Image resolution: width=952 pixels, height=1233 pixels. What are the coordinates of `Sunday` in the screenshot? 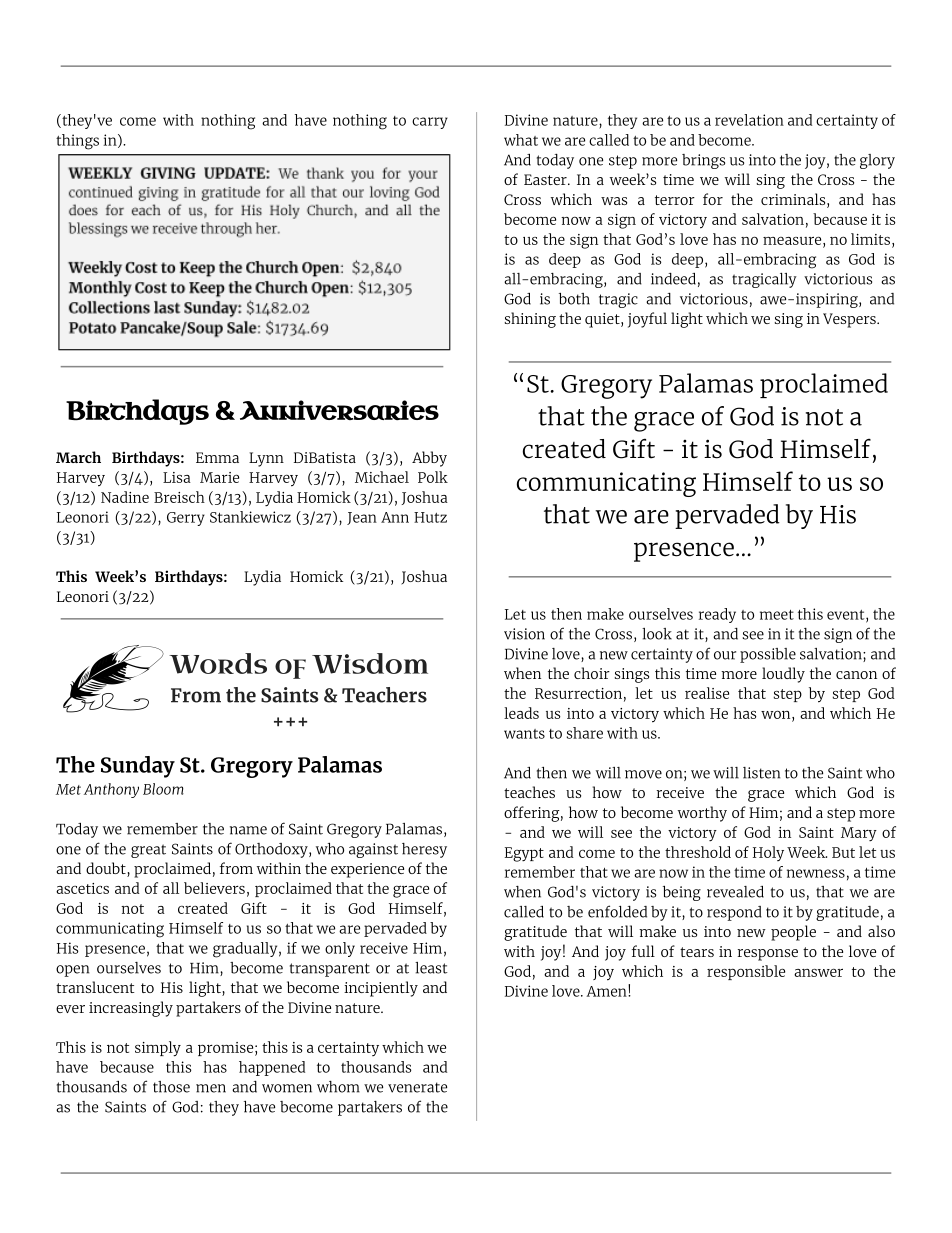 It's located at (138, 767).
